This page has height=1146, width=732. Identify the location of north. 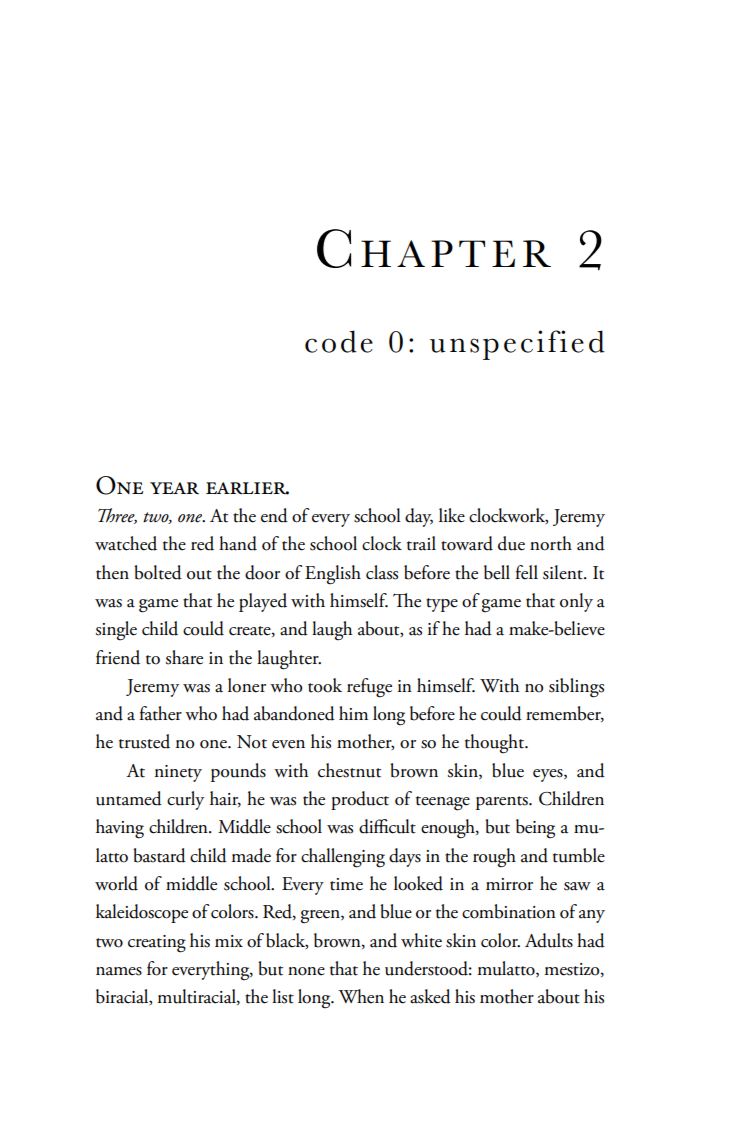
(551, 543).
